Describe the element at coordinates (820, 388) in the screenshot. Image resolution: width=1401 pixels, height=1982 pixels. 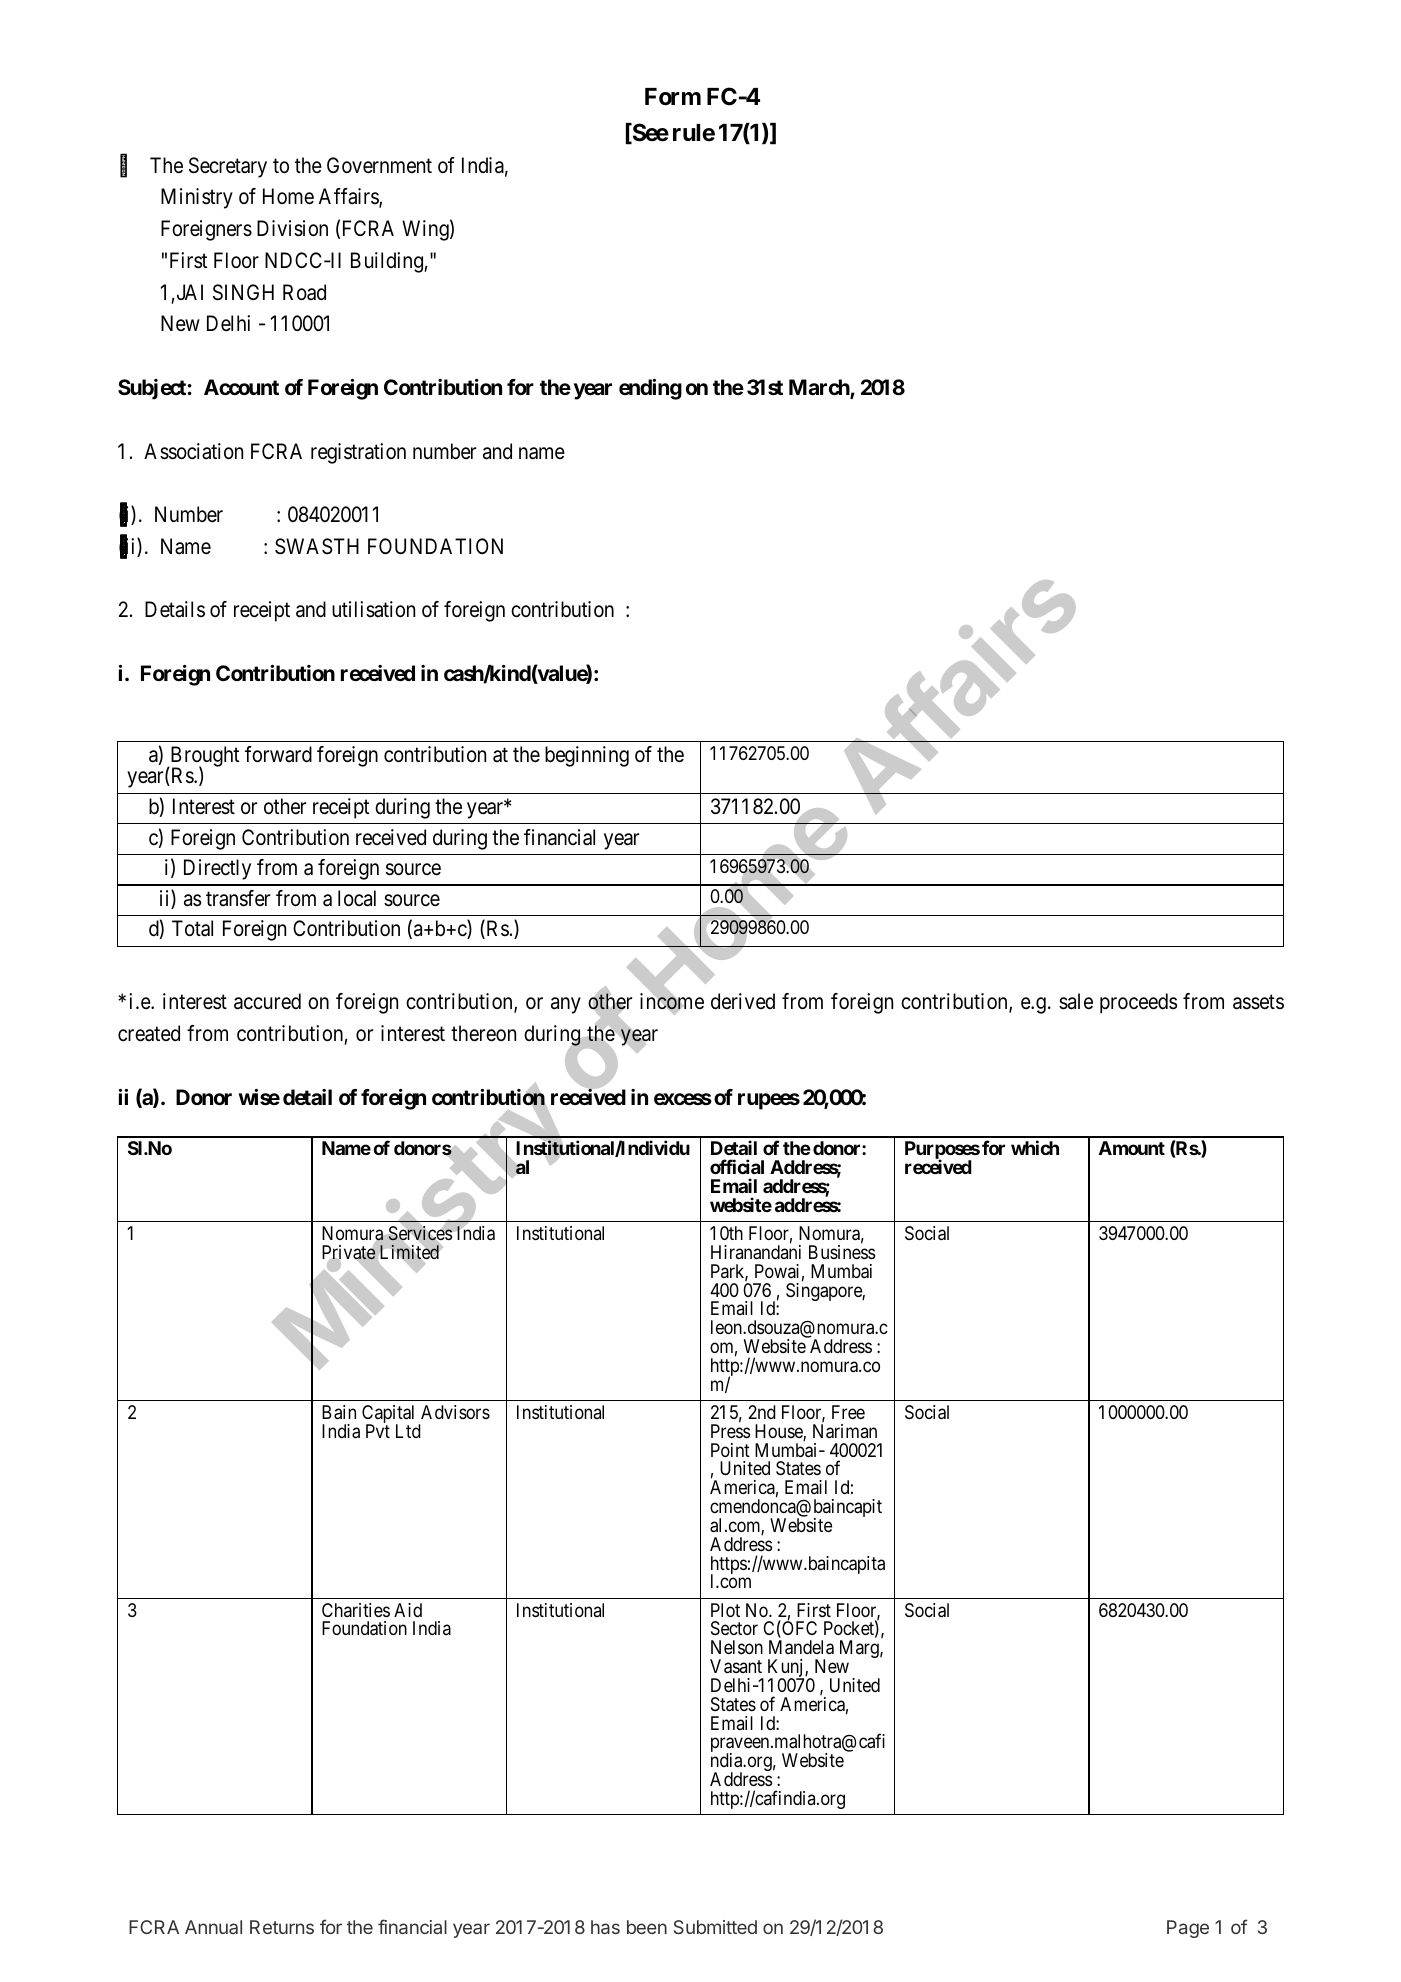
I see `March` at that location.
